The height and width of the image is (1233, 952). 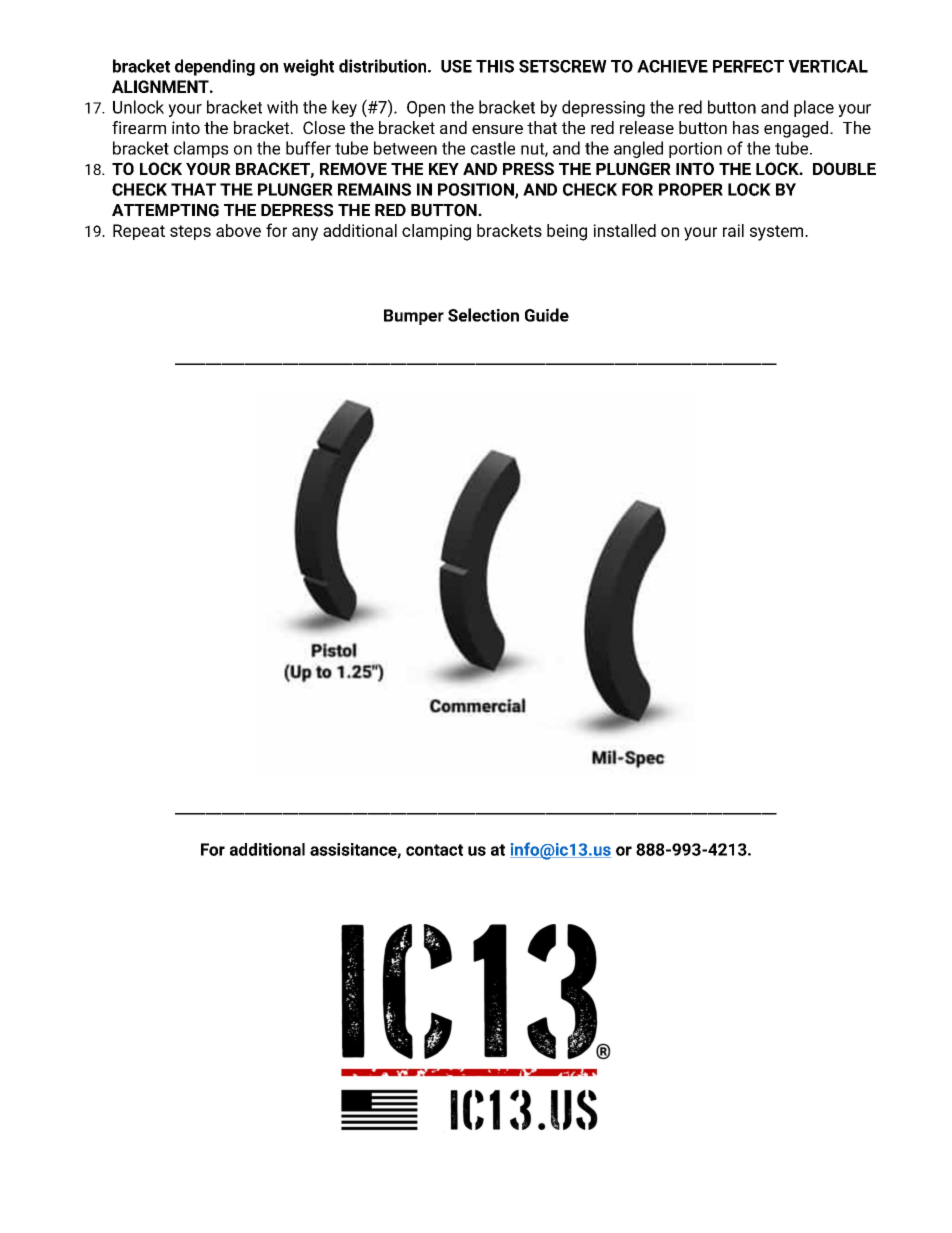 I want to click on any, so click(x=305, y=234).
